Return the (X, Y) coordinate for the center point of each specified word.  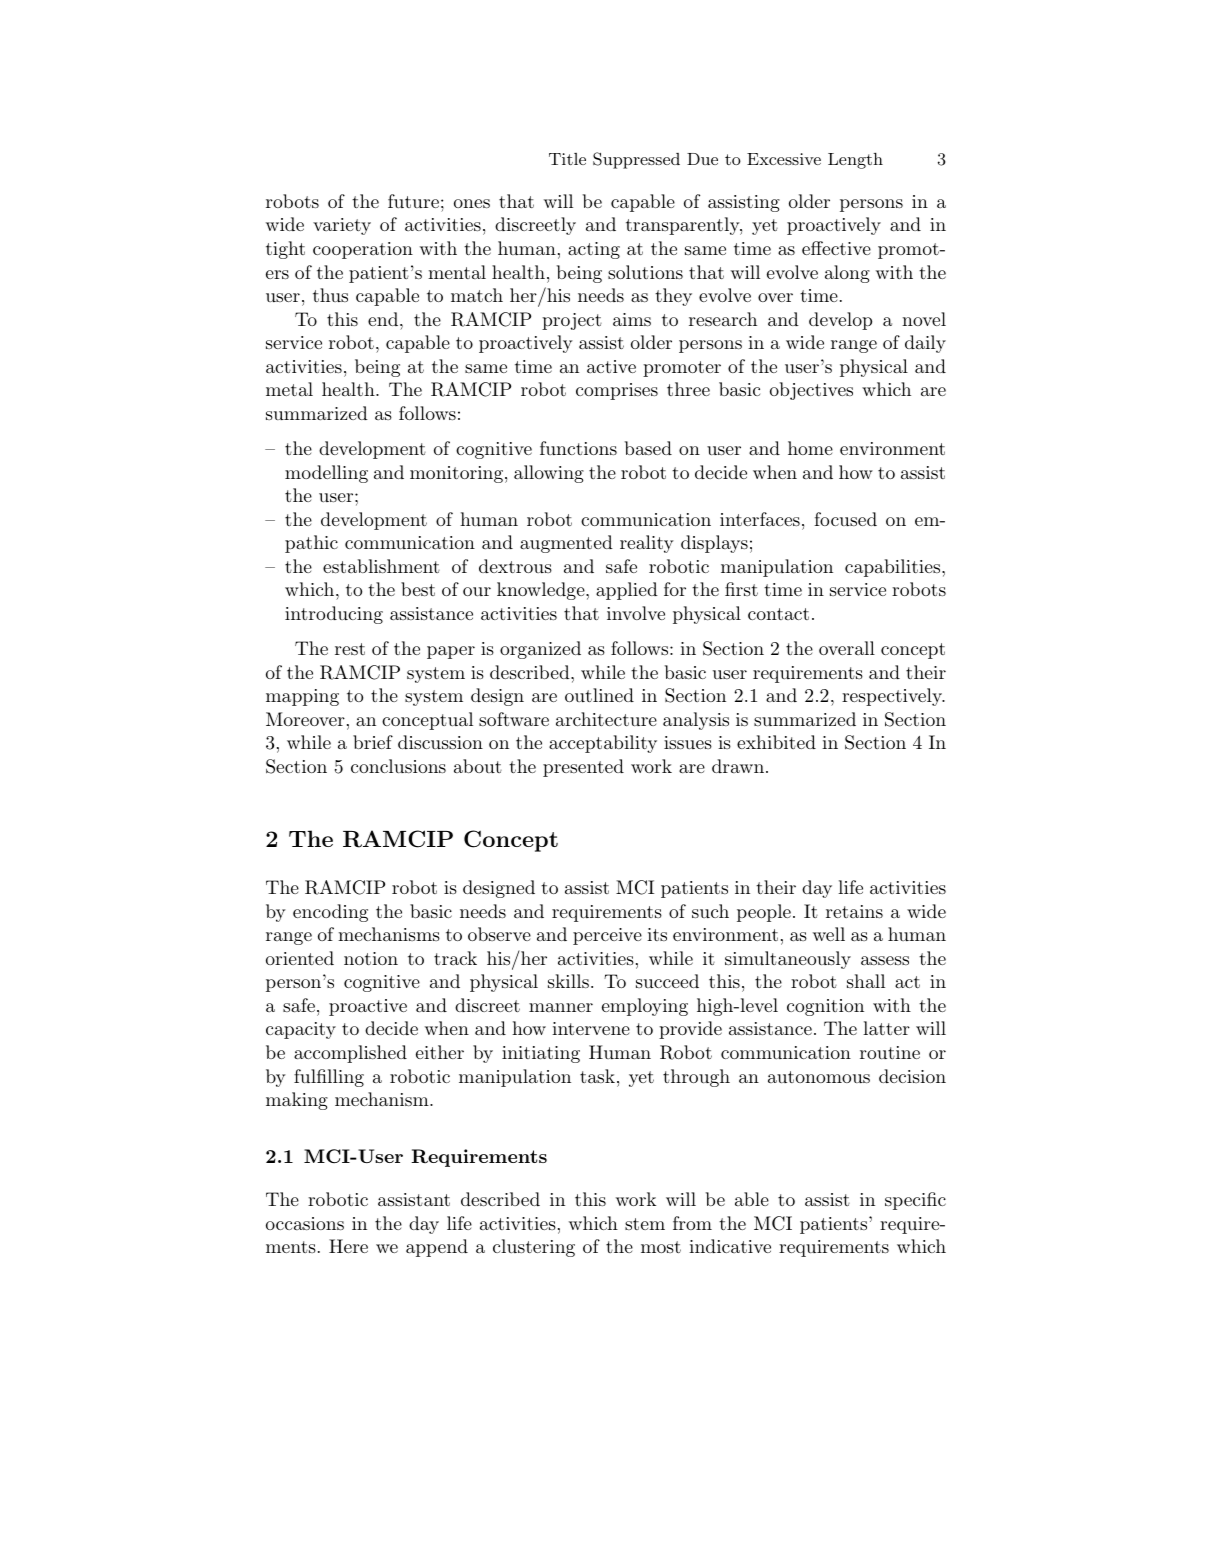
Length (855, 161)
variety (342, 226)
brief (373, 742)
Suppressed (636, 160)
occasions (305, 1223)
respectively (893, 697)
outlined (599, 695)
